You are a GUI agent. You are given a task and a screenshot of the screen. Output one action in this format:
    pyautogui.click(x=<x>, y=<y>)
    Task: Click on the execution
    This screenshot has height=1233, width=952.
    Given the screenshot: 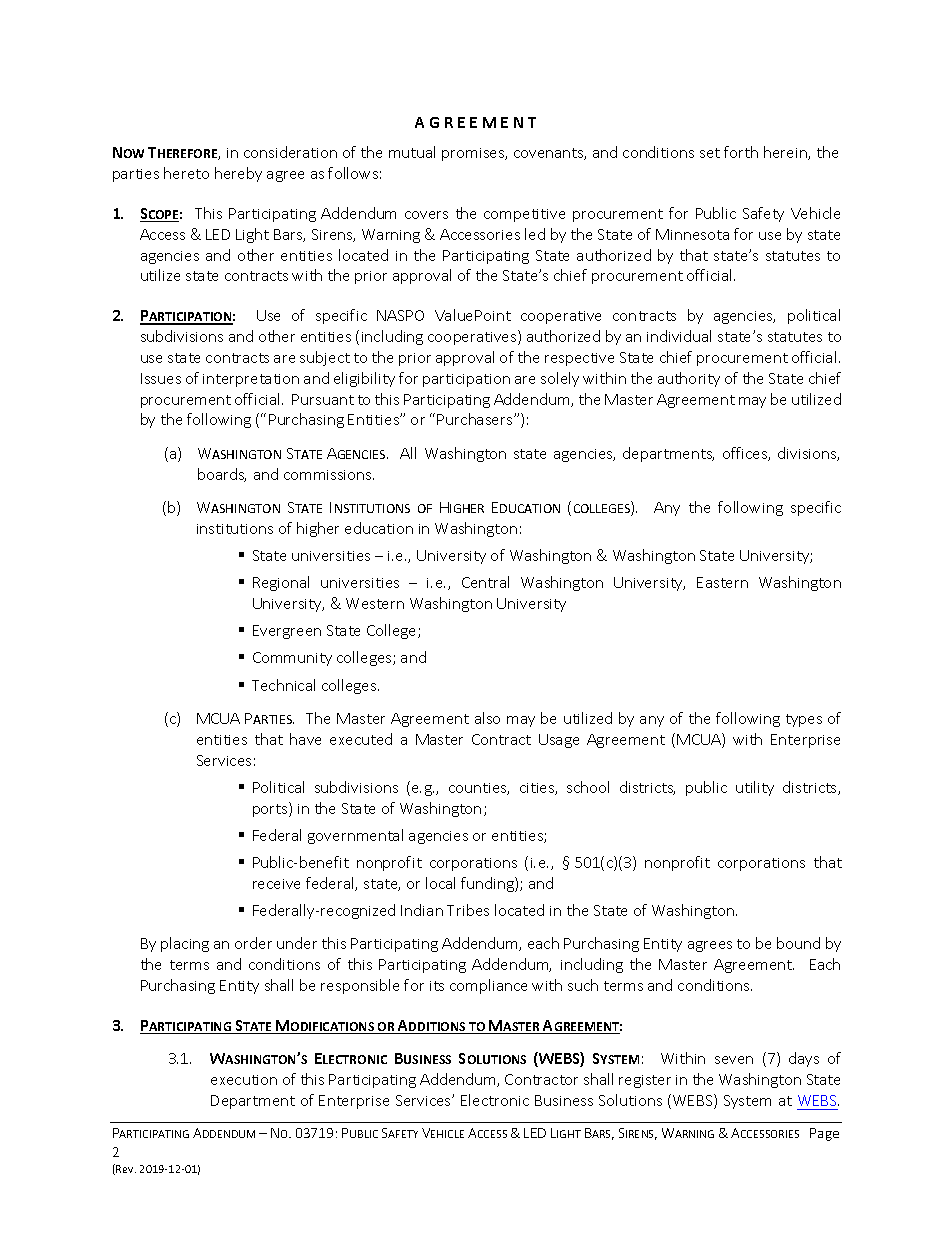 What is the action you would take?
    pyautogui.click(x=244, y=1080)
